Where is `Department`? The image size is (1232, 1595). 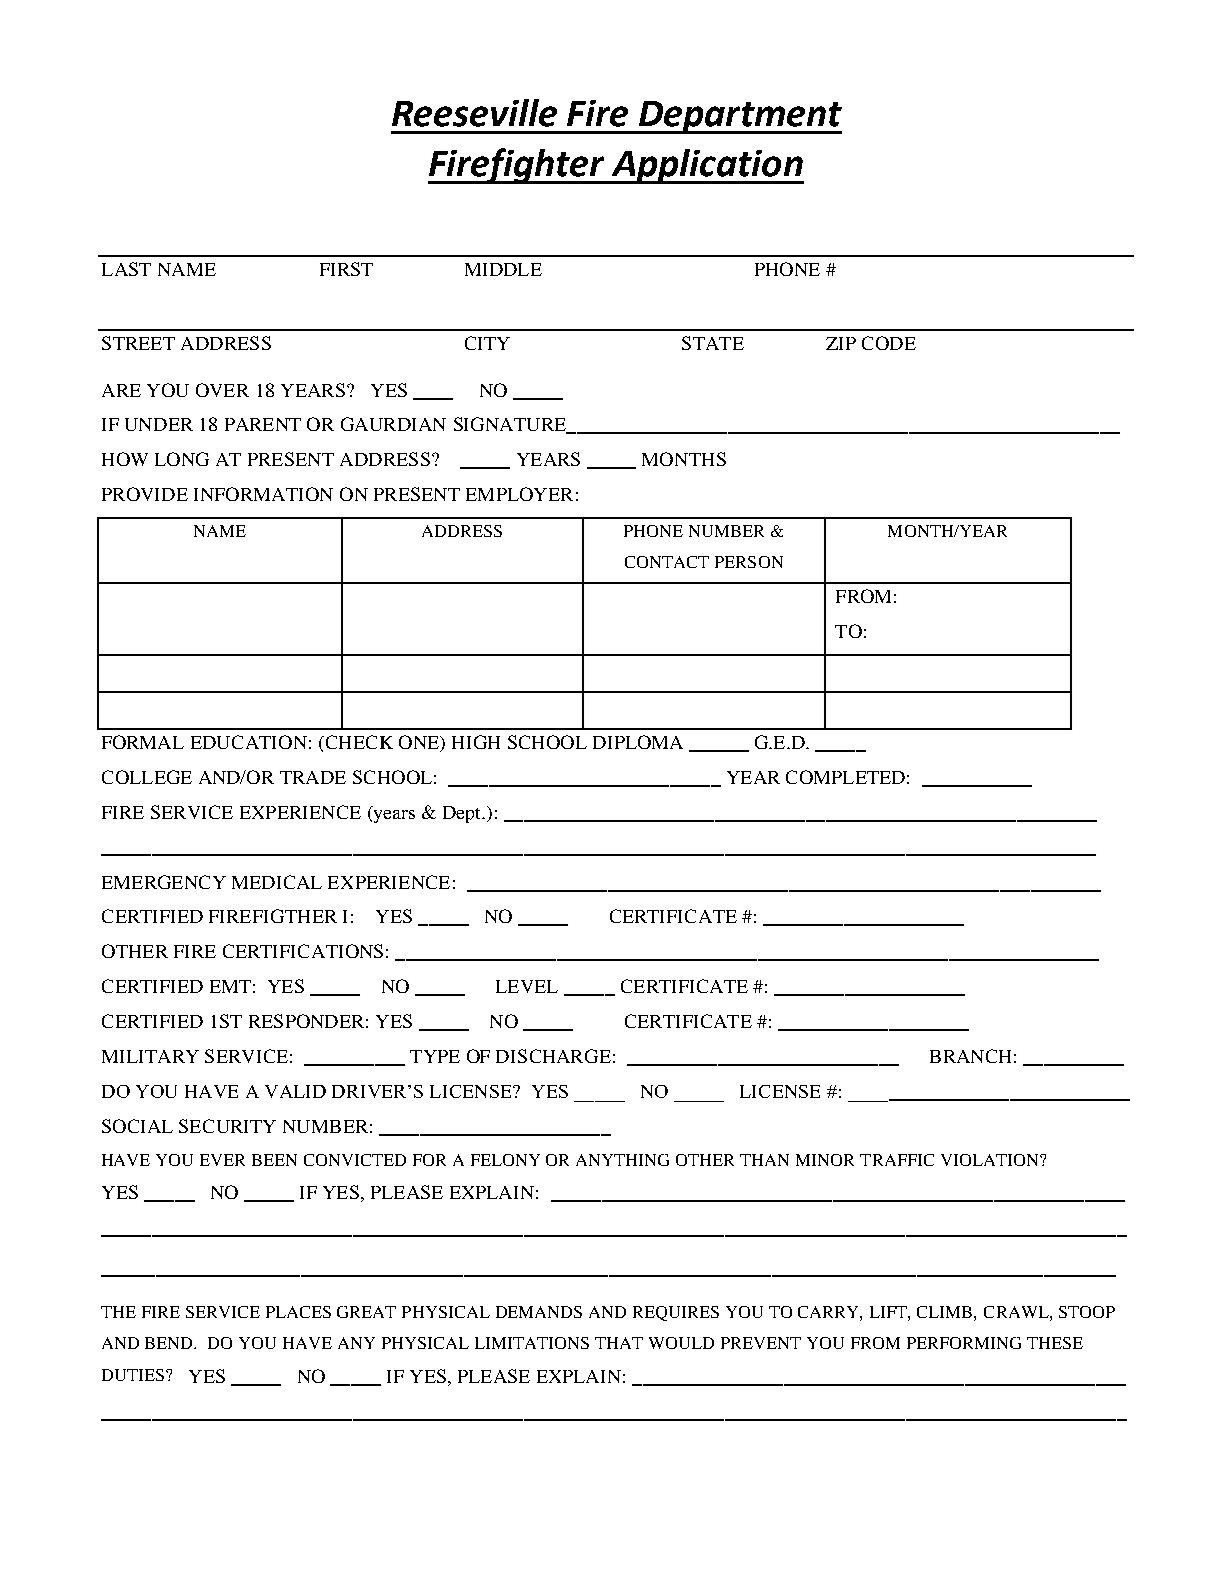
Department is located at coordinates (739, 117).
